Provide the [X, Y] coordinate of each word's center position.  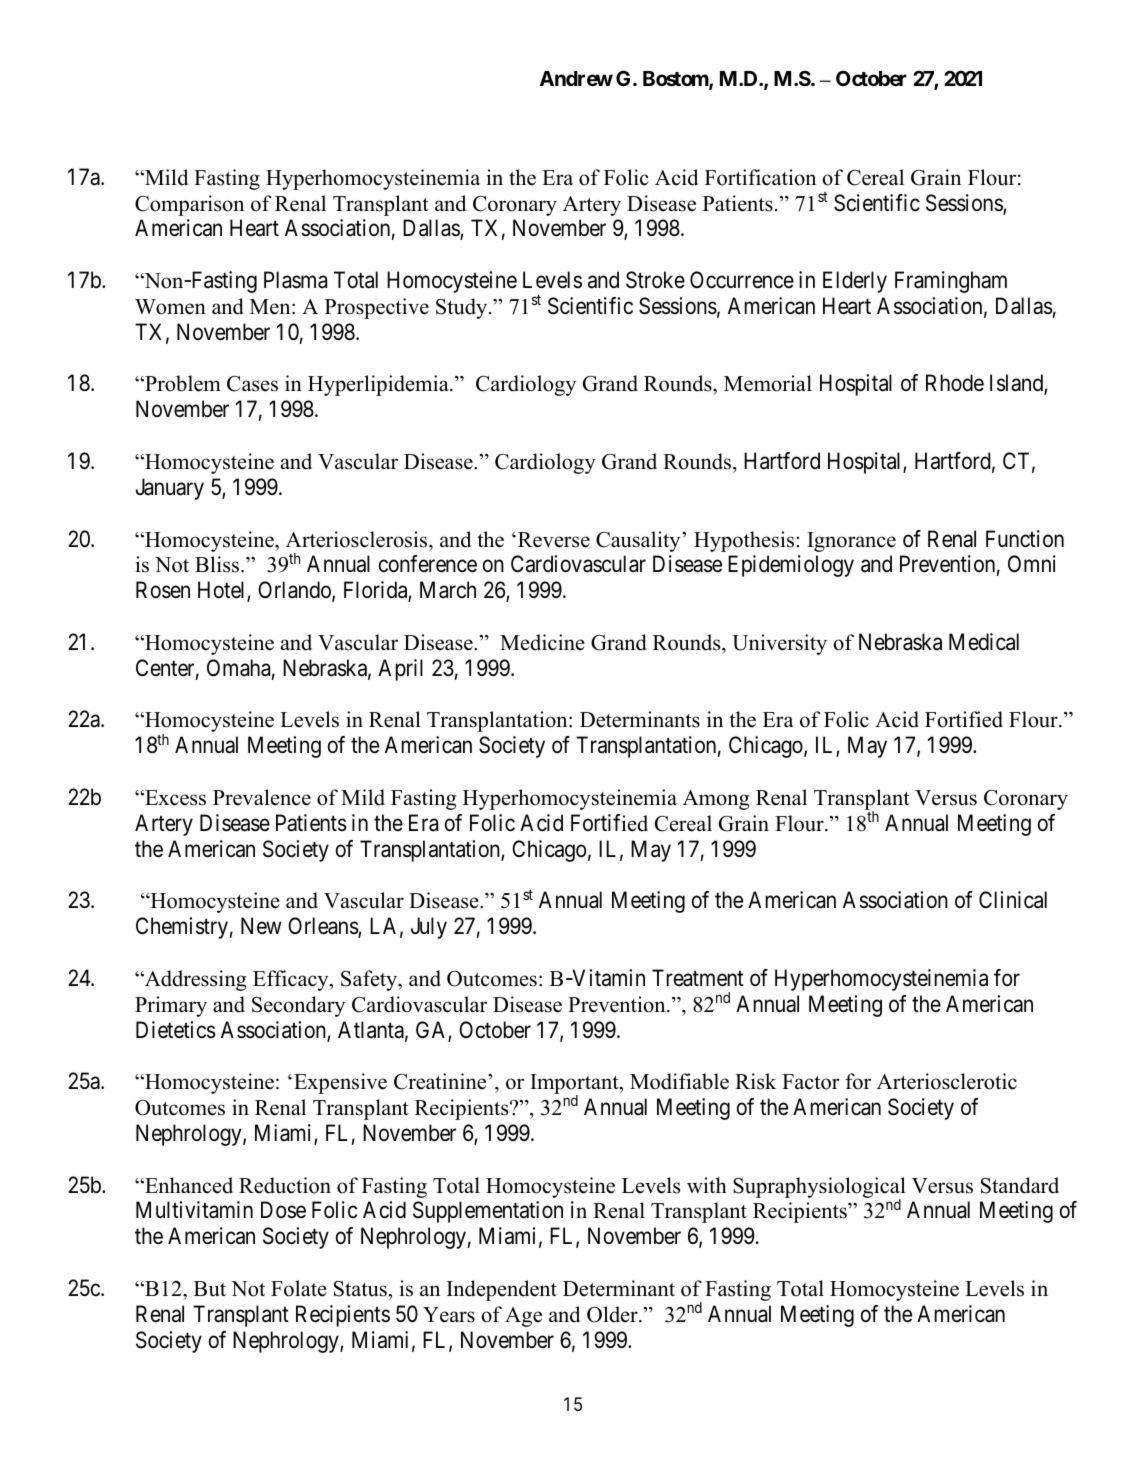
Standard [1020, 1185]
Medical [984, 642]
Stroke [655, 280]
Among [716, 800]
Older [613, 1314]
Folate [299, 1288]
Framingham [951, 282]
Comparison [189, 205]
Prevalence [262, 797]
